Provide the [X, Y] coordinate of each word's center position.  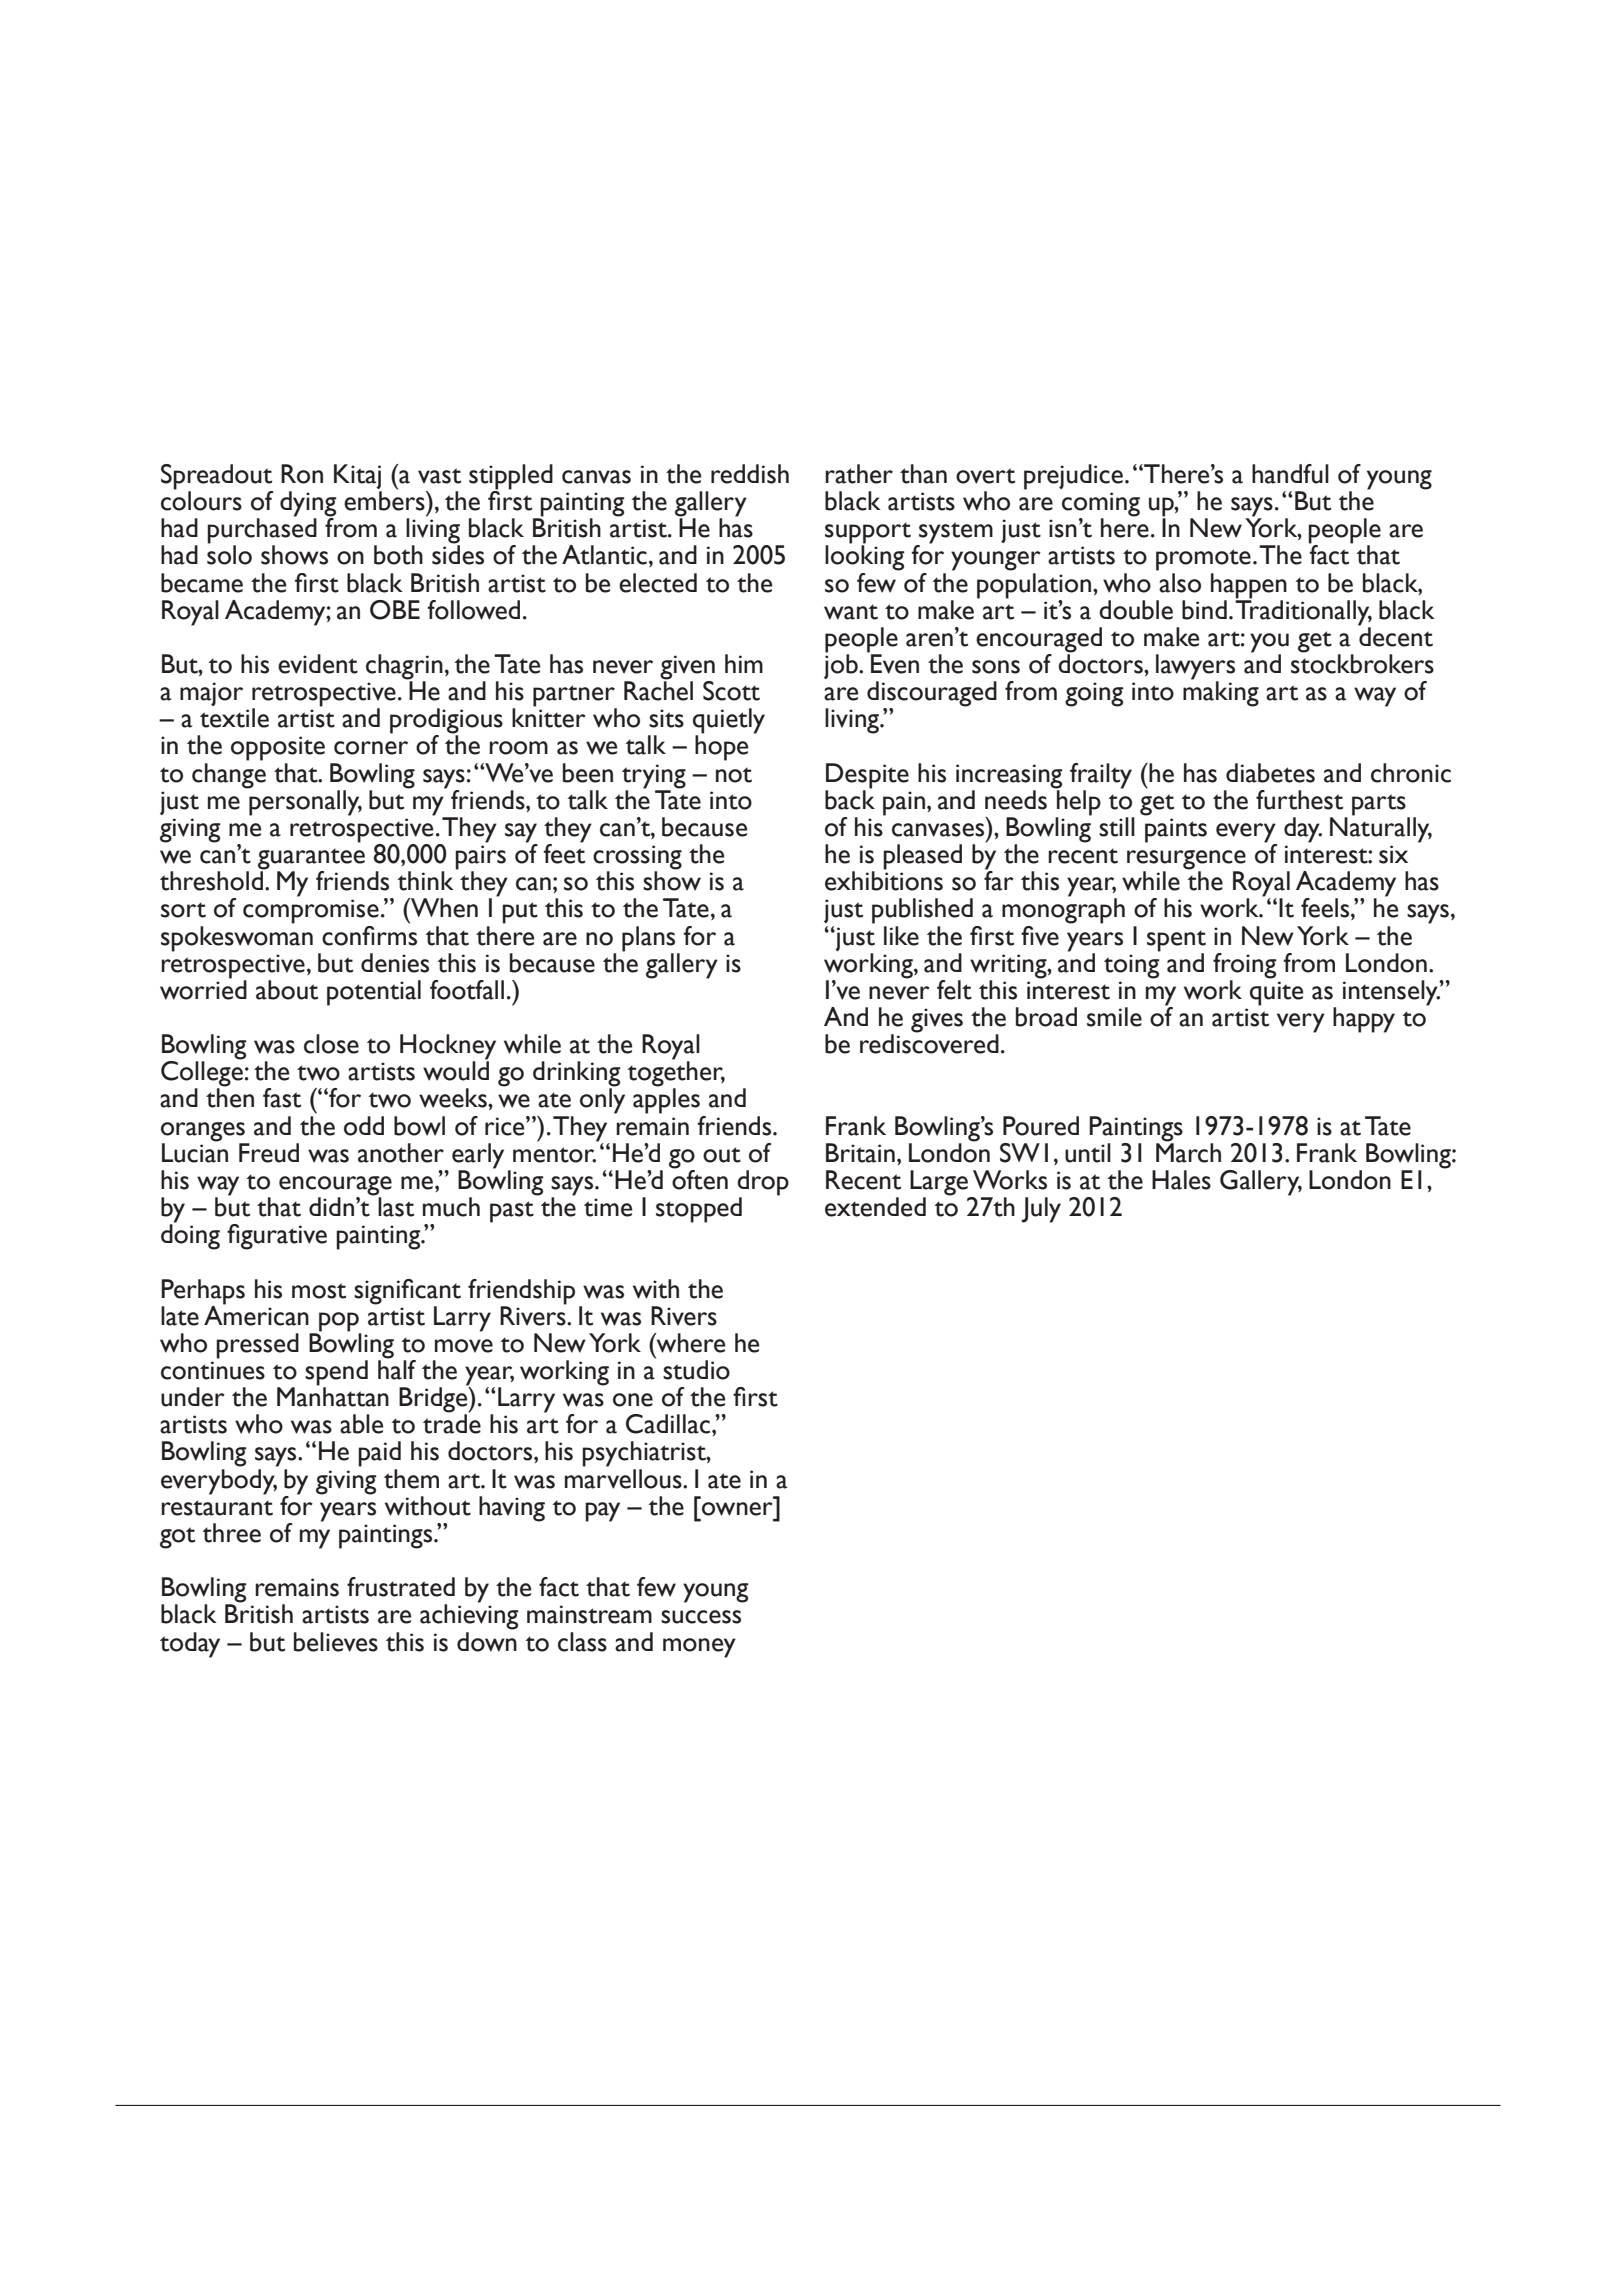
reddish [750, 474]
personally [304, 802]
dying [308, 505]
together [676, 1074]
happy [1364, 1020]
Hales [1181, 1180]
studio [696, 1370]
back [850, 799]
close [331, 1044]
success [701, 1617]
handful [1290, 474]
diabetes [1270, 773]
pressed [257, 1346]
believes [336, 1642]
